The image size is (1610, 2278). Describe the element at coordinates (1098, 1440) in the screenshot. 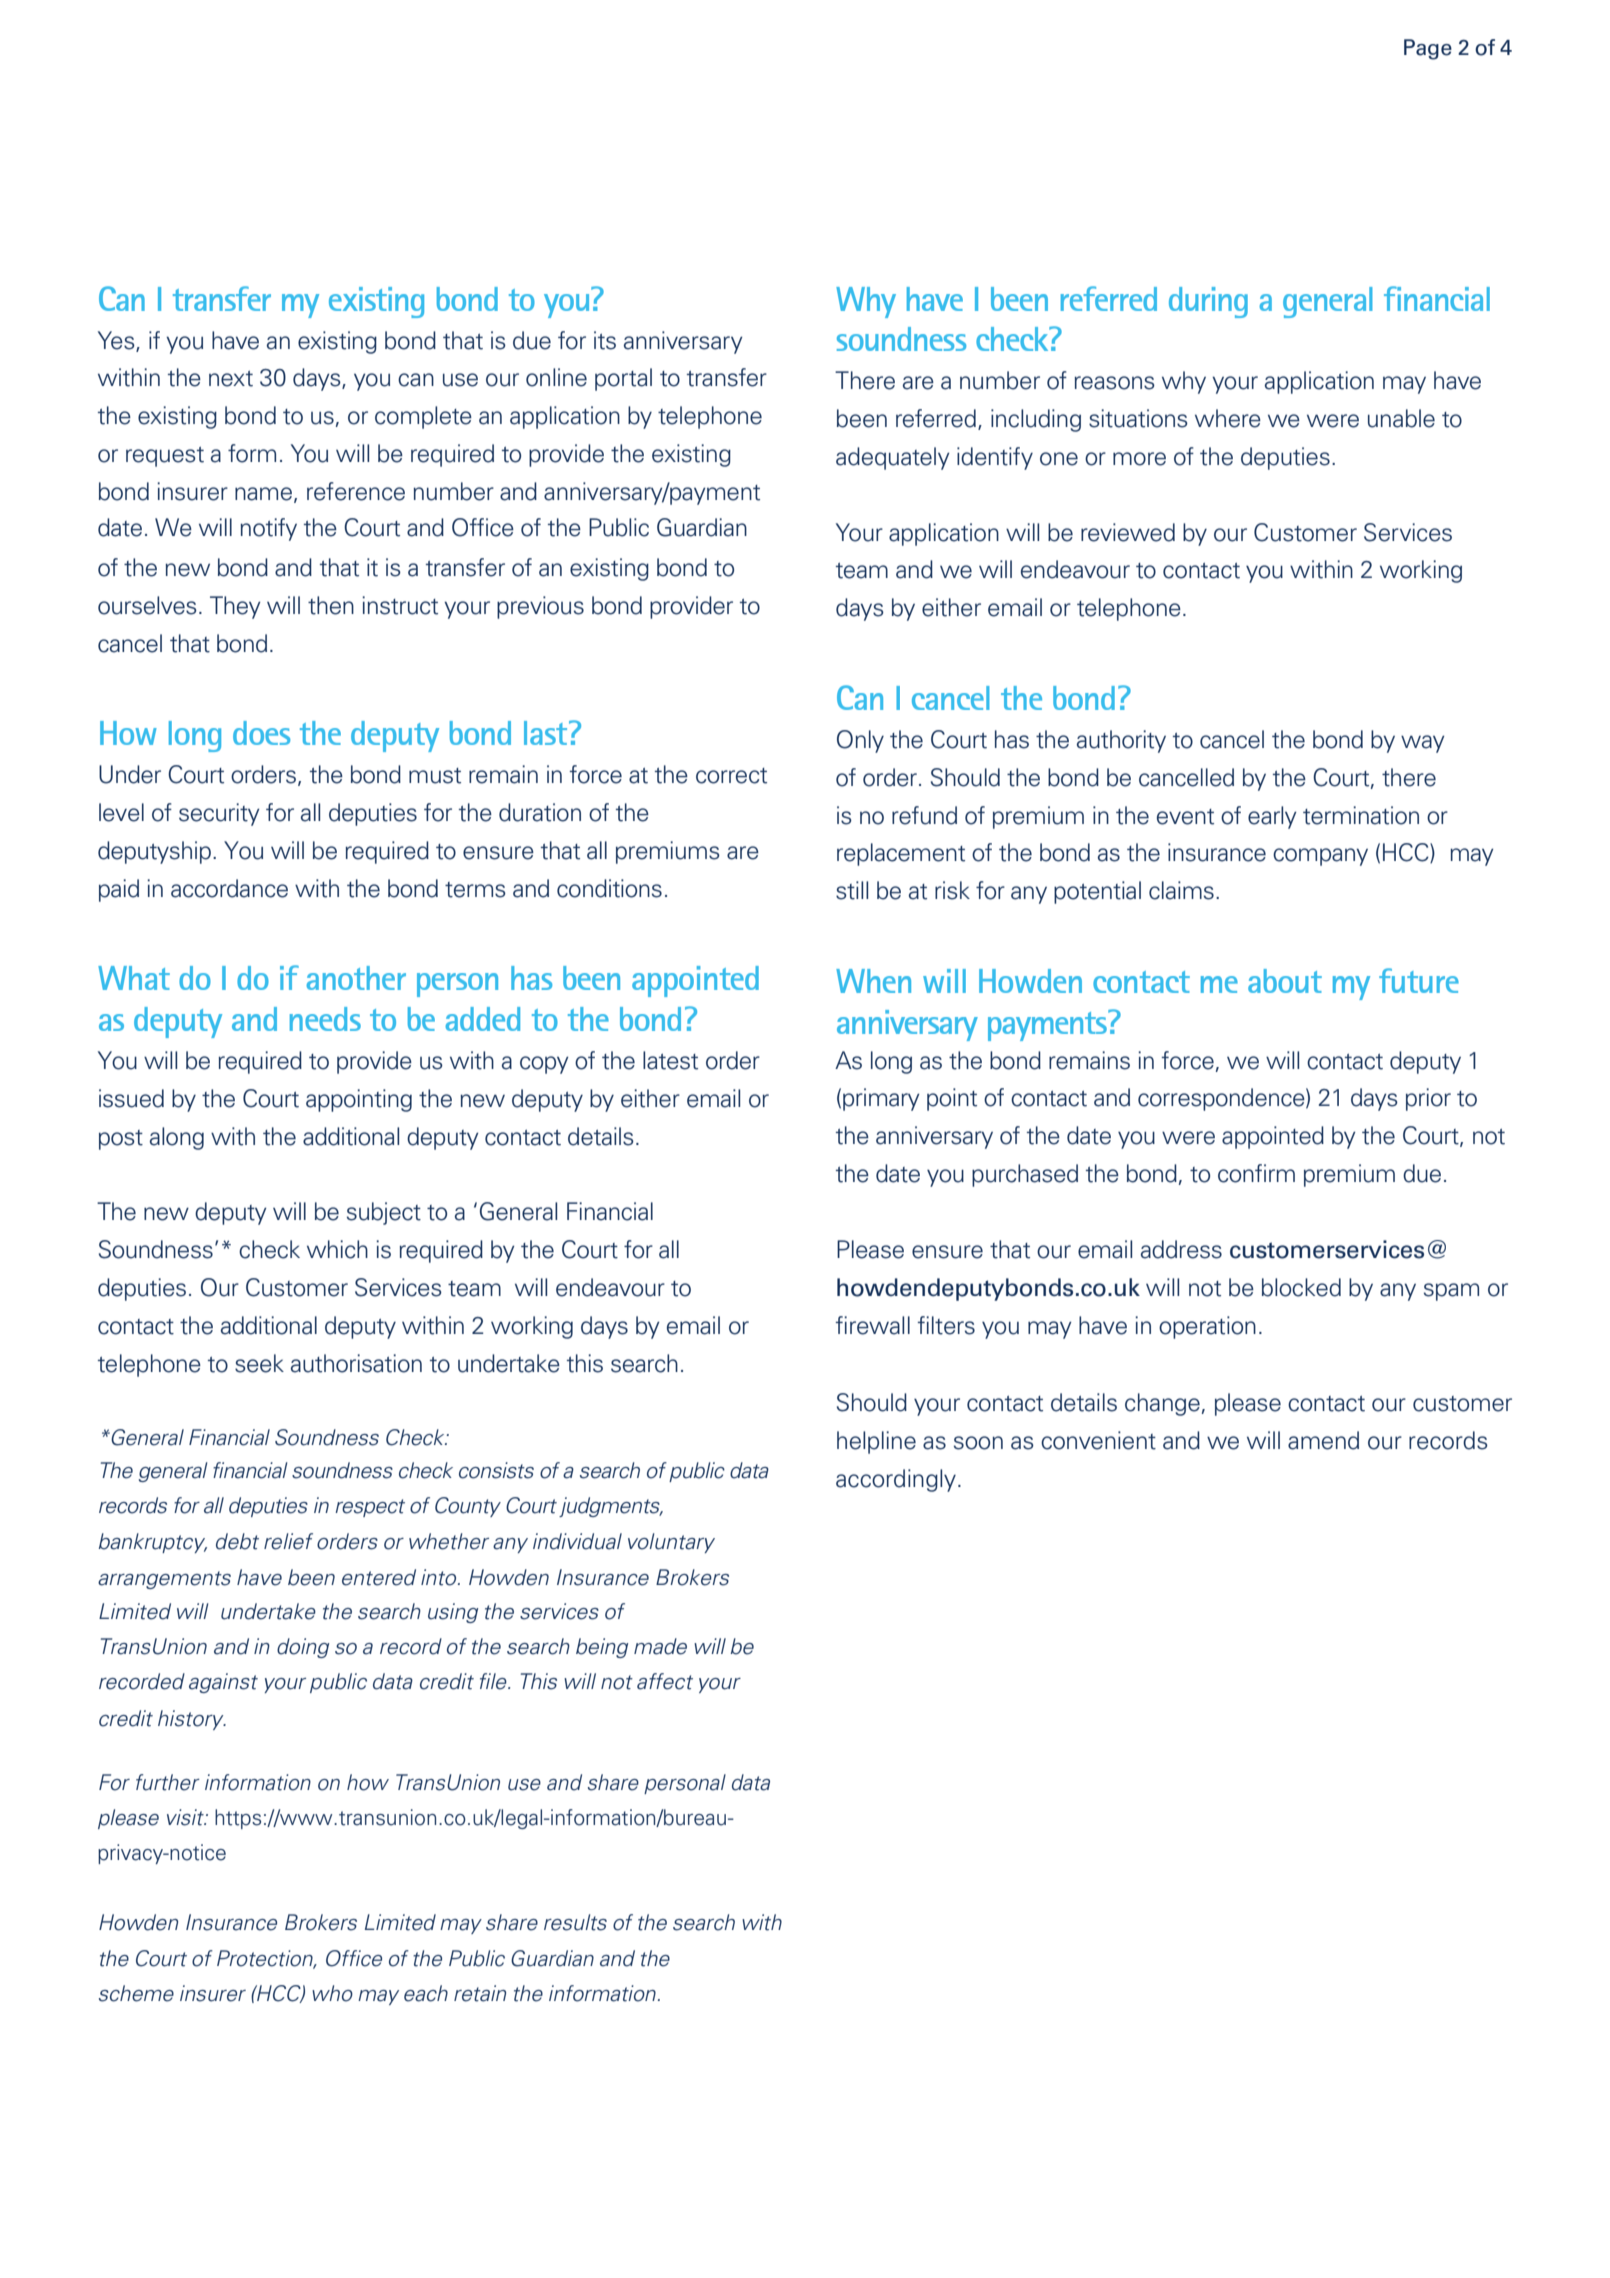

I see `convenient` at that location.
